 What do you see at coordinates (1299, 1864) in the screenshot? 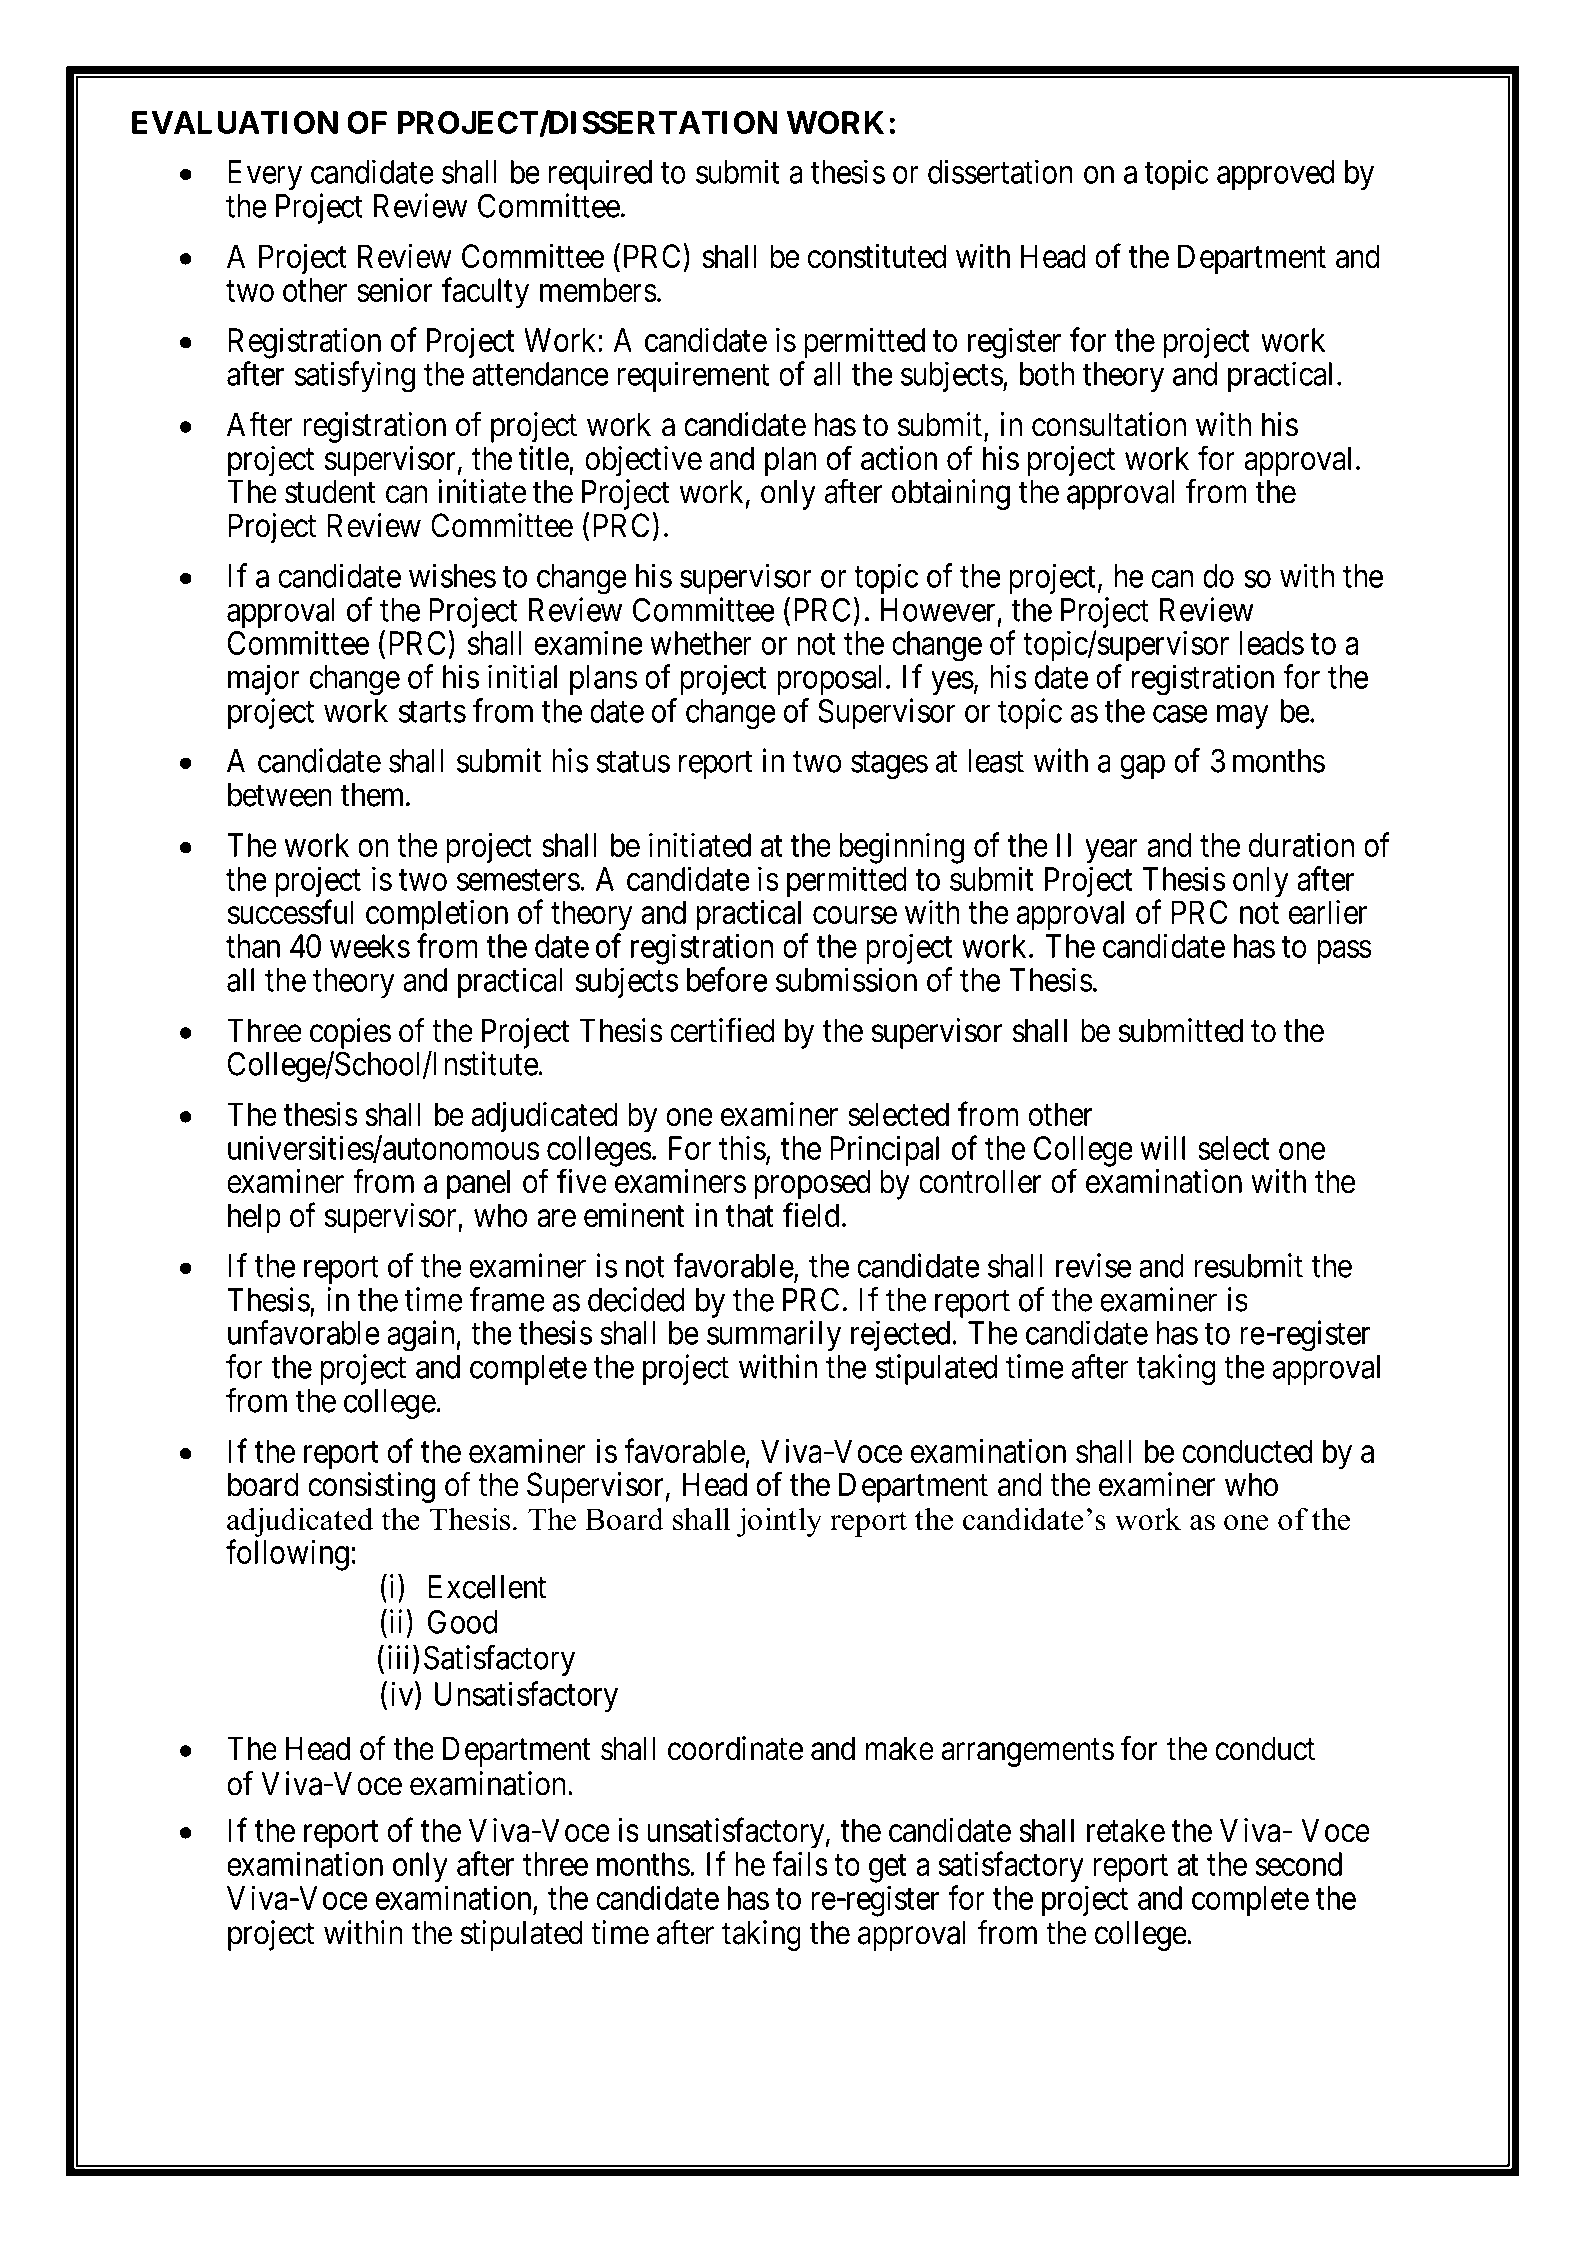
I see `second` at bounding box center [1299, 1864].
